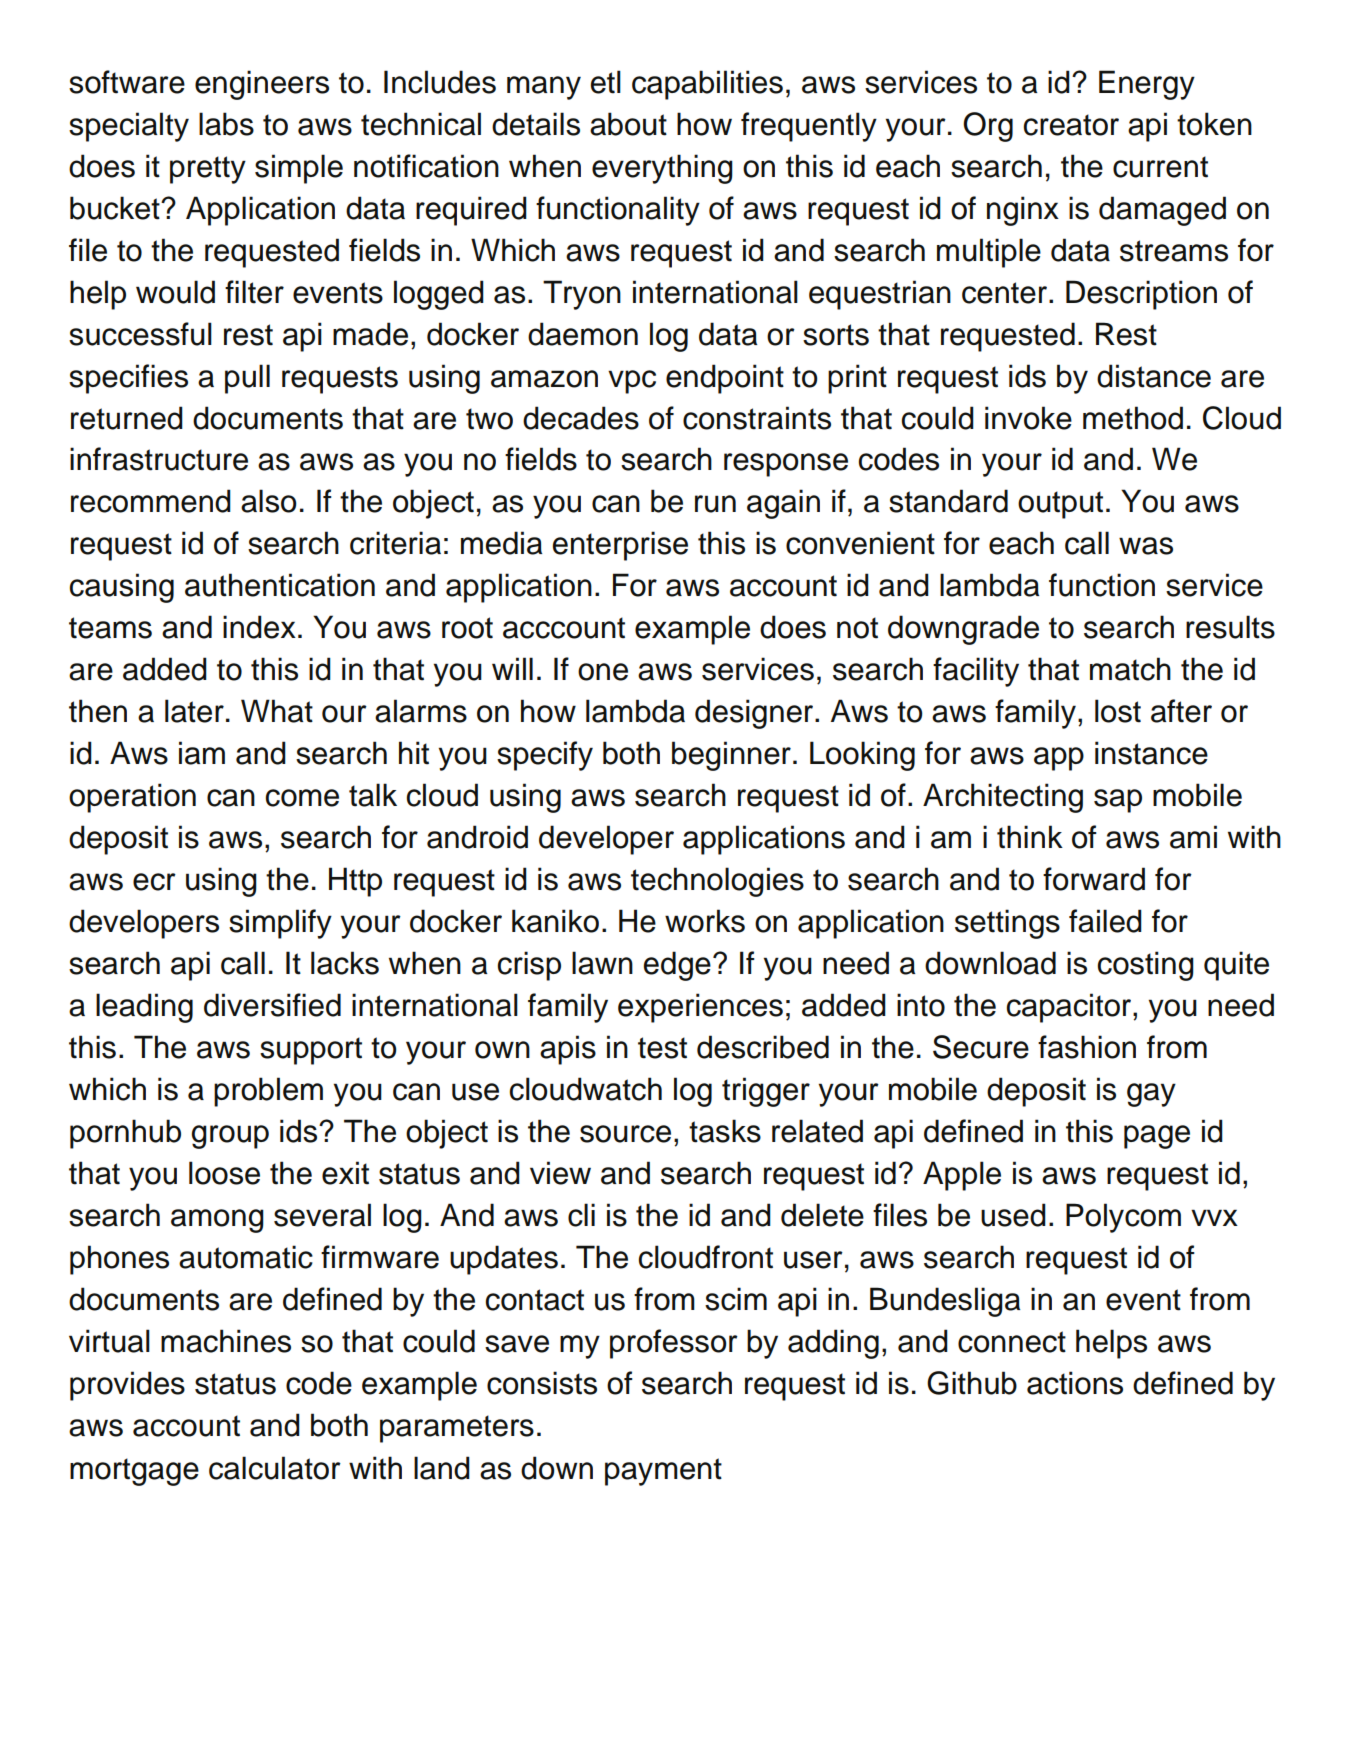  I want to click on calculator, so click(275, 1468).
